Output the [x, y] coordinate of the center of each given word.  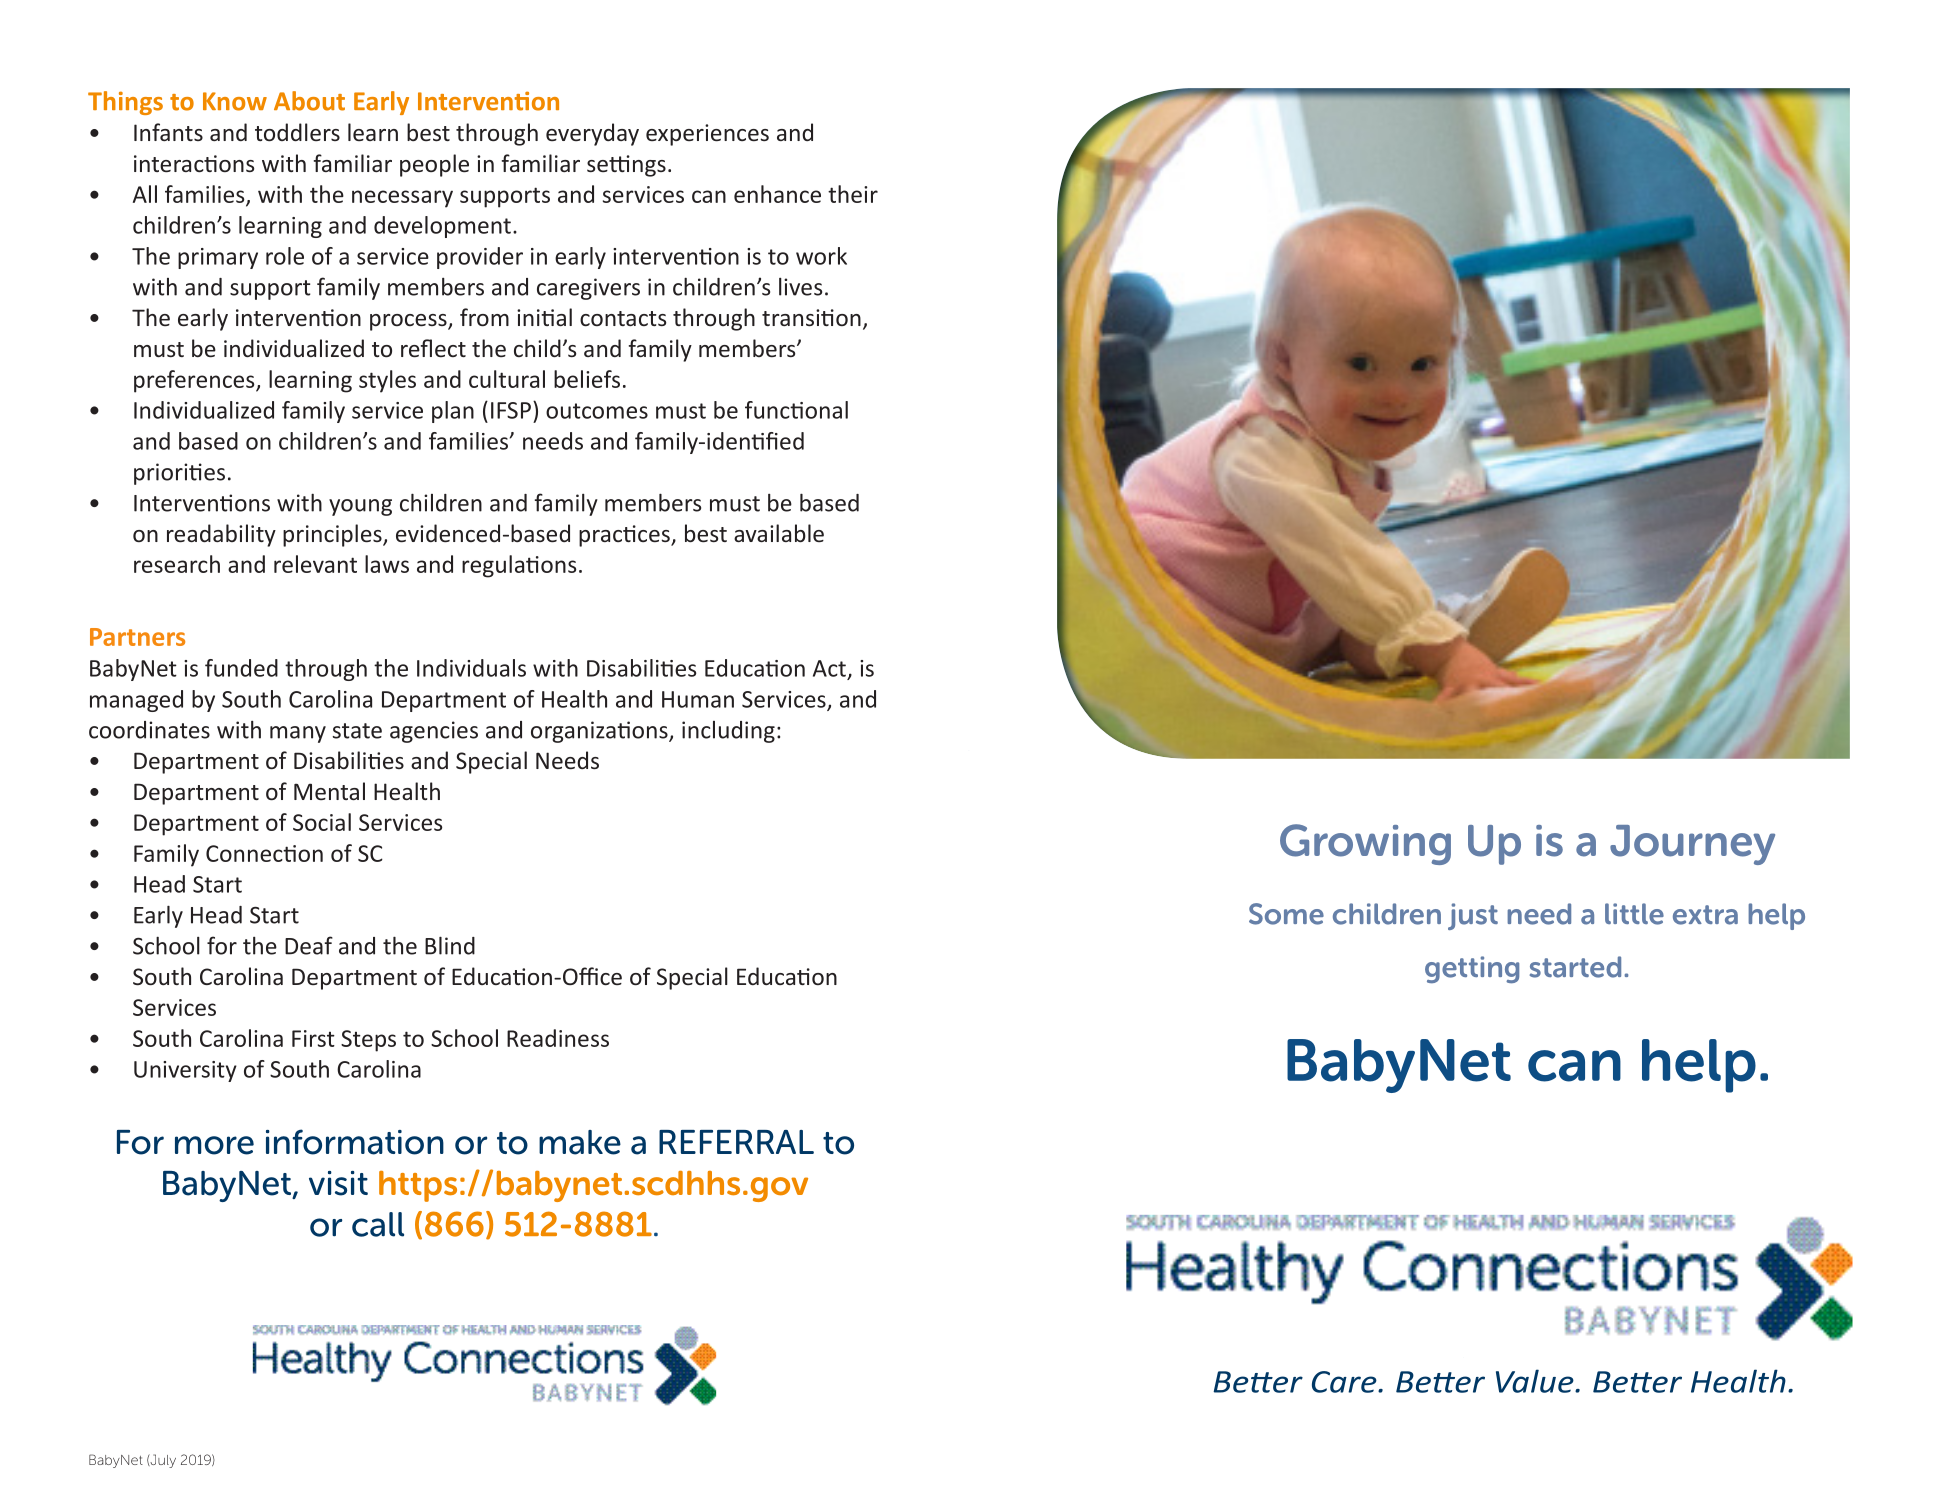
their [853, 194]
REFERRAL [736, 1142]
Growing [1365, 844]
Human [698, 699]
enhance [777, 194]
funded [241, 668]
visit [338, 1183]
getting [1472, 969]
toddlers [297, 132]
